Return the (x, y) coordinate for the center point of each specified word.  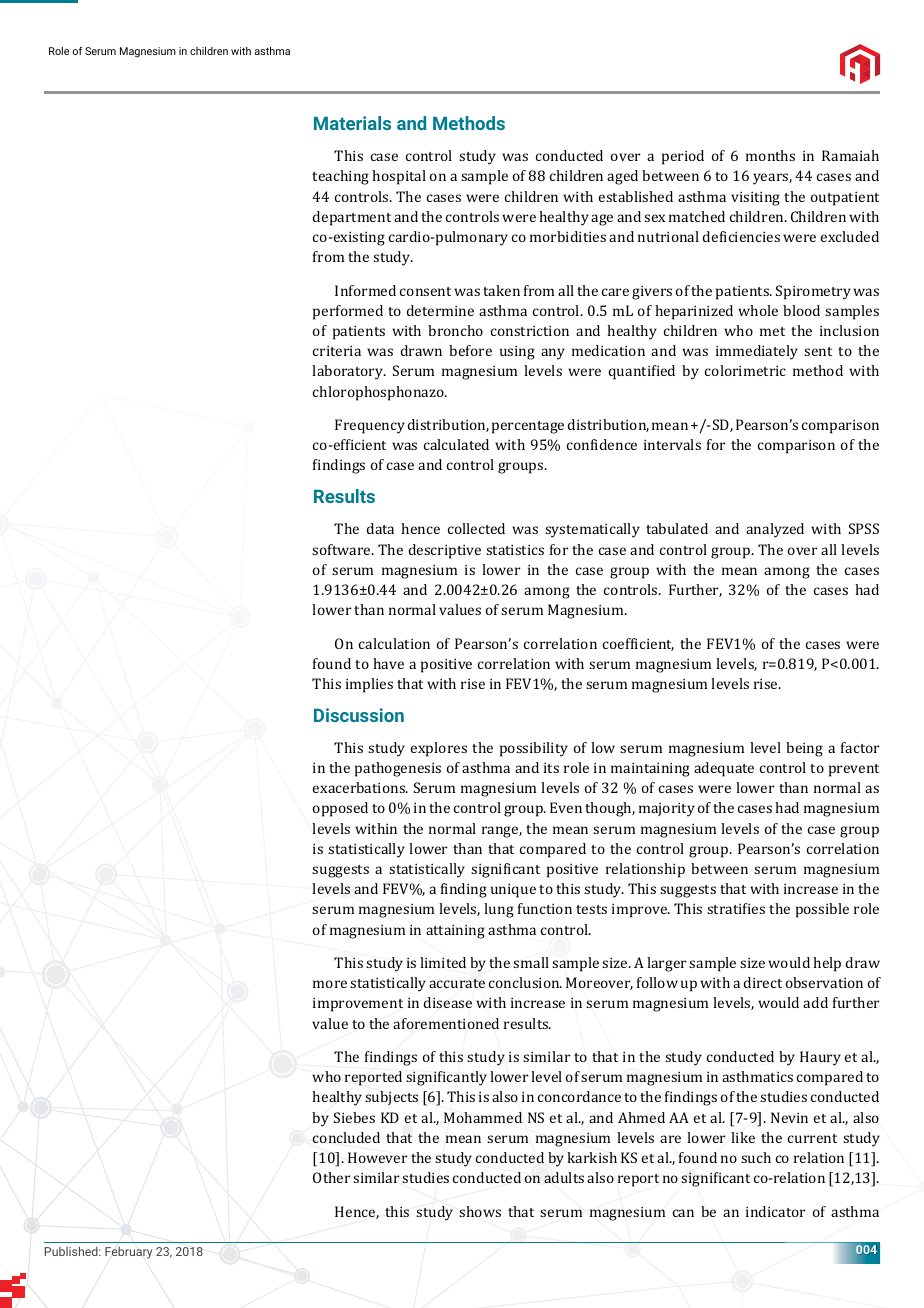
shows (480, 1211)
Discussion (359, 715)
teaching (340, 177)
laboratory (349, 372)
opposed (340, 809)
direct (763, 982)
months (770, 155)
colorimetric (745, 370)
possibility (534, 749)
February (128, 1253)
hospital (399, 177)
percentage (528, 427)
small (531, 962)
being (804, 749)
